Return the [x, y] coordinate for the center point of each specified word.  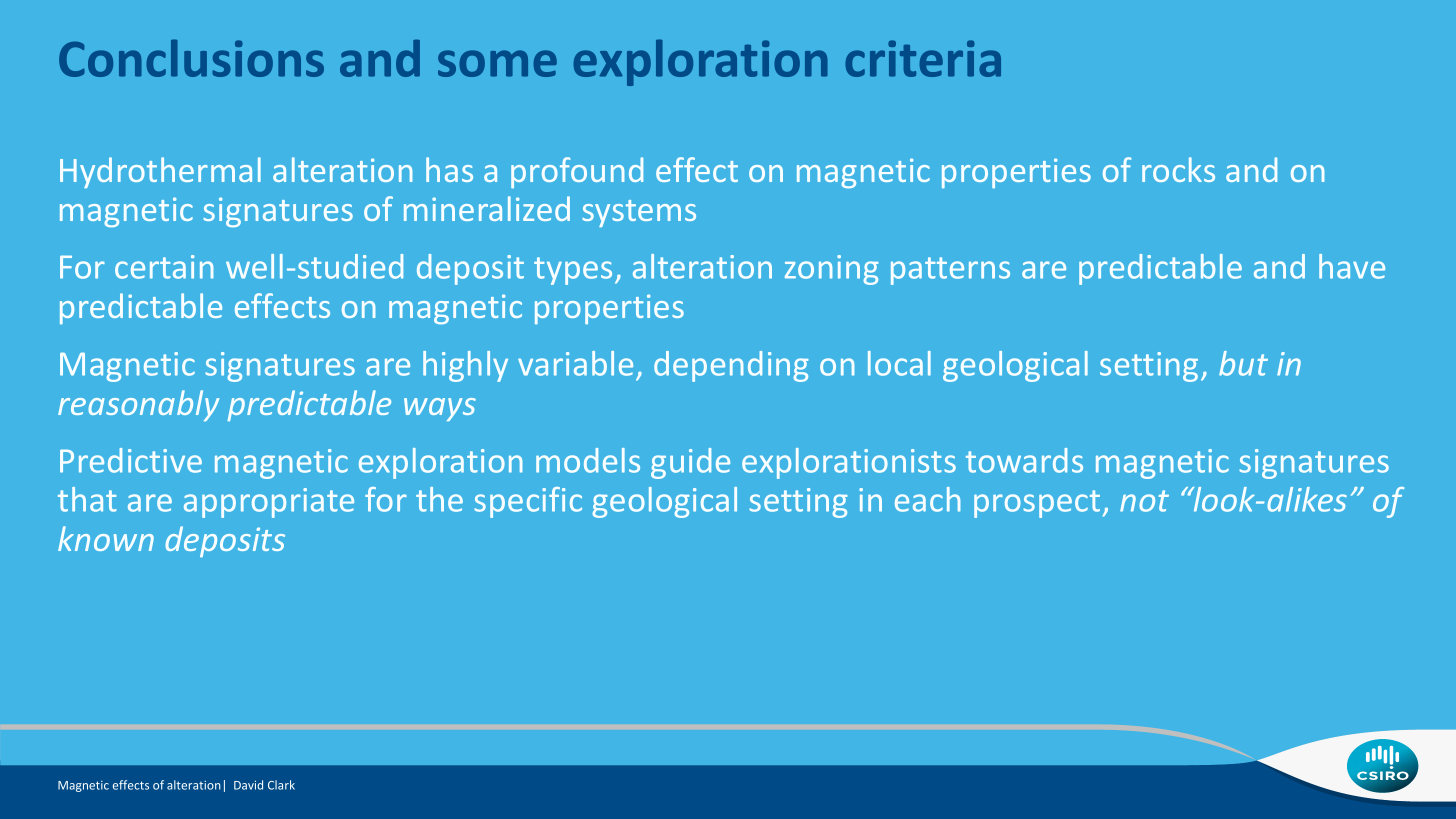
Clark [281, 785]
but [1243, 363]
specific [528, 502]
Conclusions [191, 58]
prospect [1037, 504]
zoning [832, 270]
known [106, 538]
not [1144, 501]
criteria [923, 58]
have [1352, 266]
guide [690, 463]
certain [164, 267]
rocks [1178, 169]
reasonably [138, 405]
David [248, 785]
